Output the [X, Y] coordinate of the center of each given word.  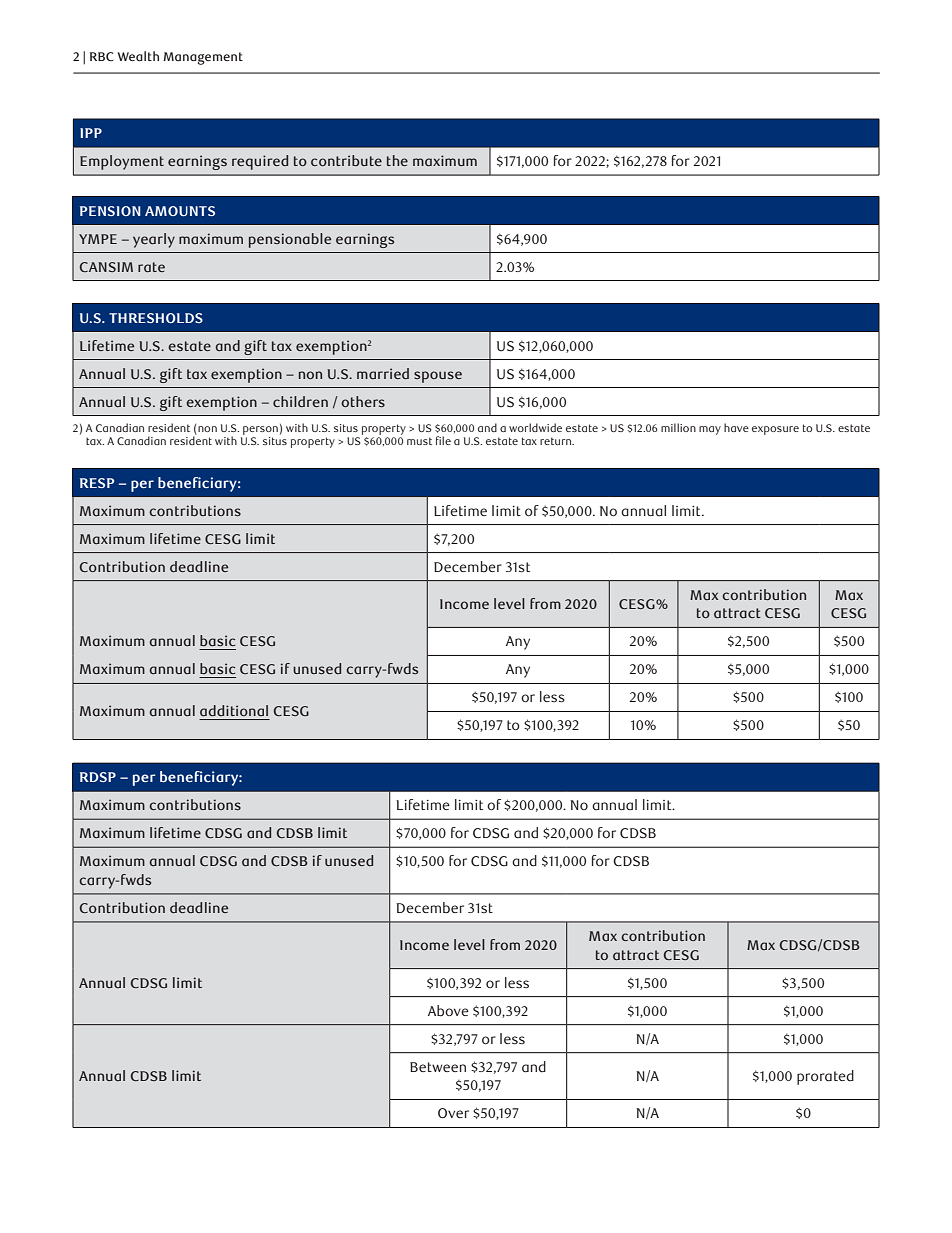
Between [438, 1067]
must [419, 441]
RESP [97, 483]
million [678, 427]
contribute [346, 160]
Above [448, 1011]
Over [453, 1113]
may [710, 430]
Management [203, 58]
